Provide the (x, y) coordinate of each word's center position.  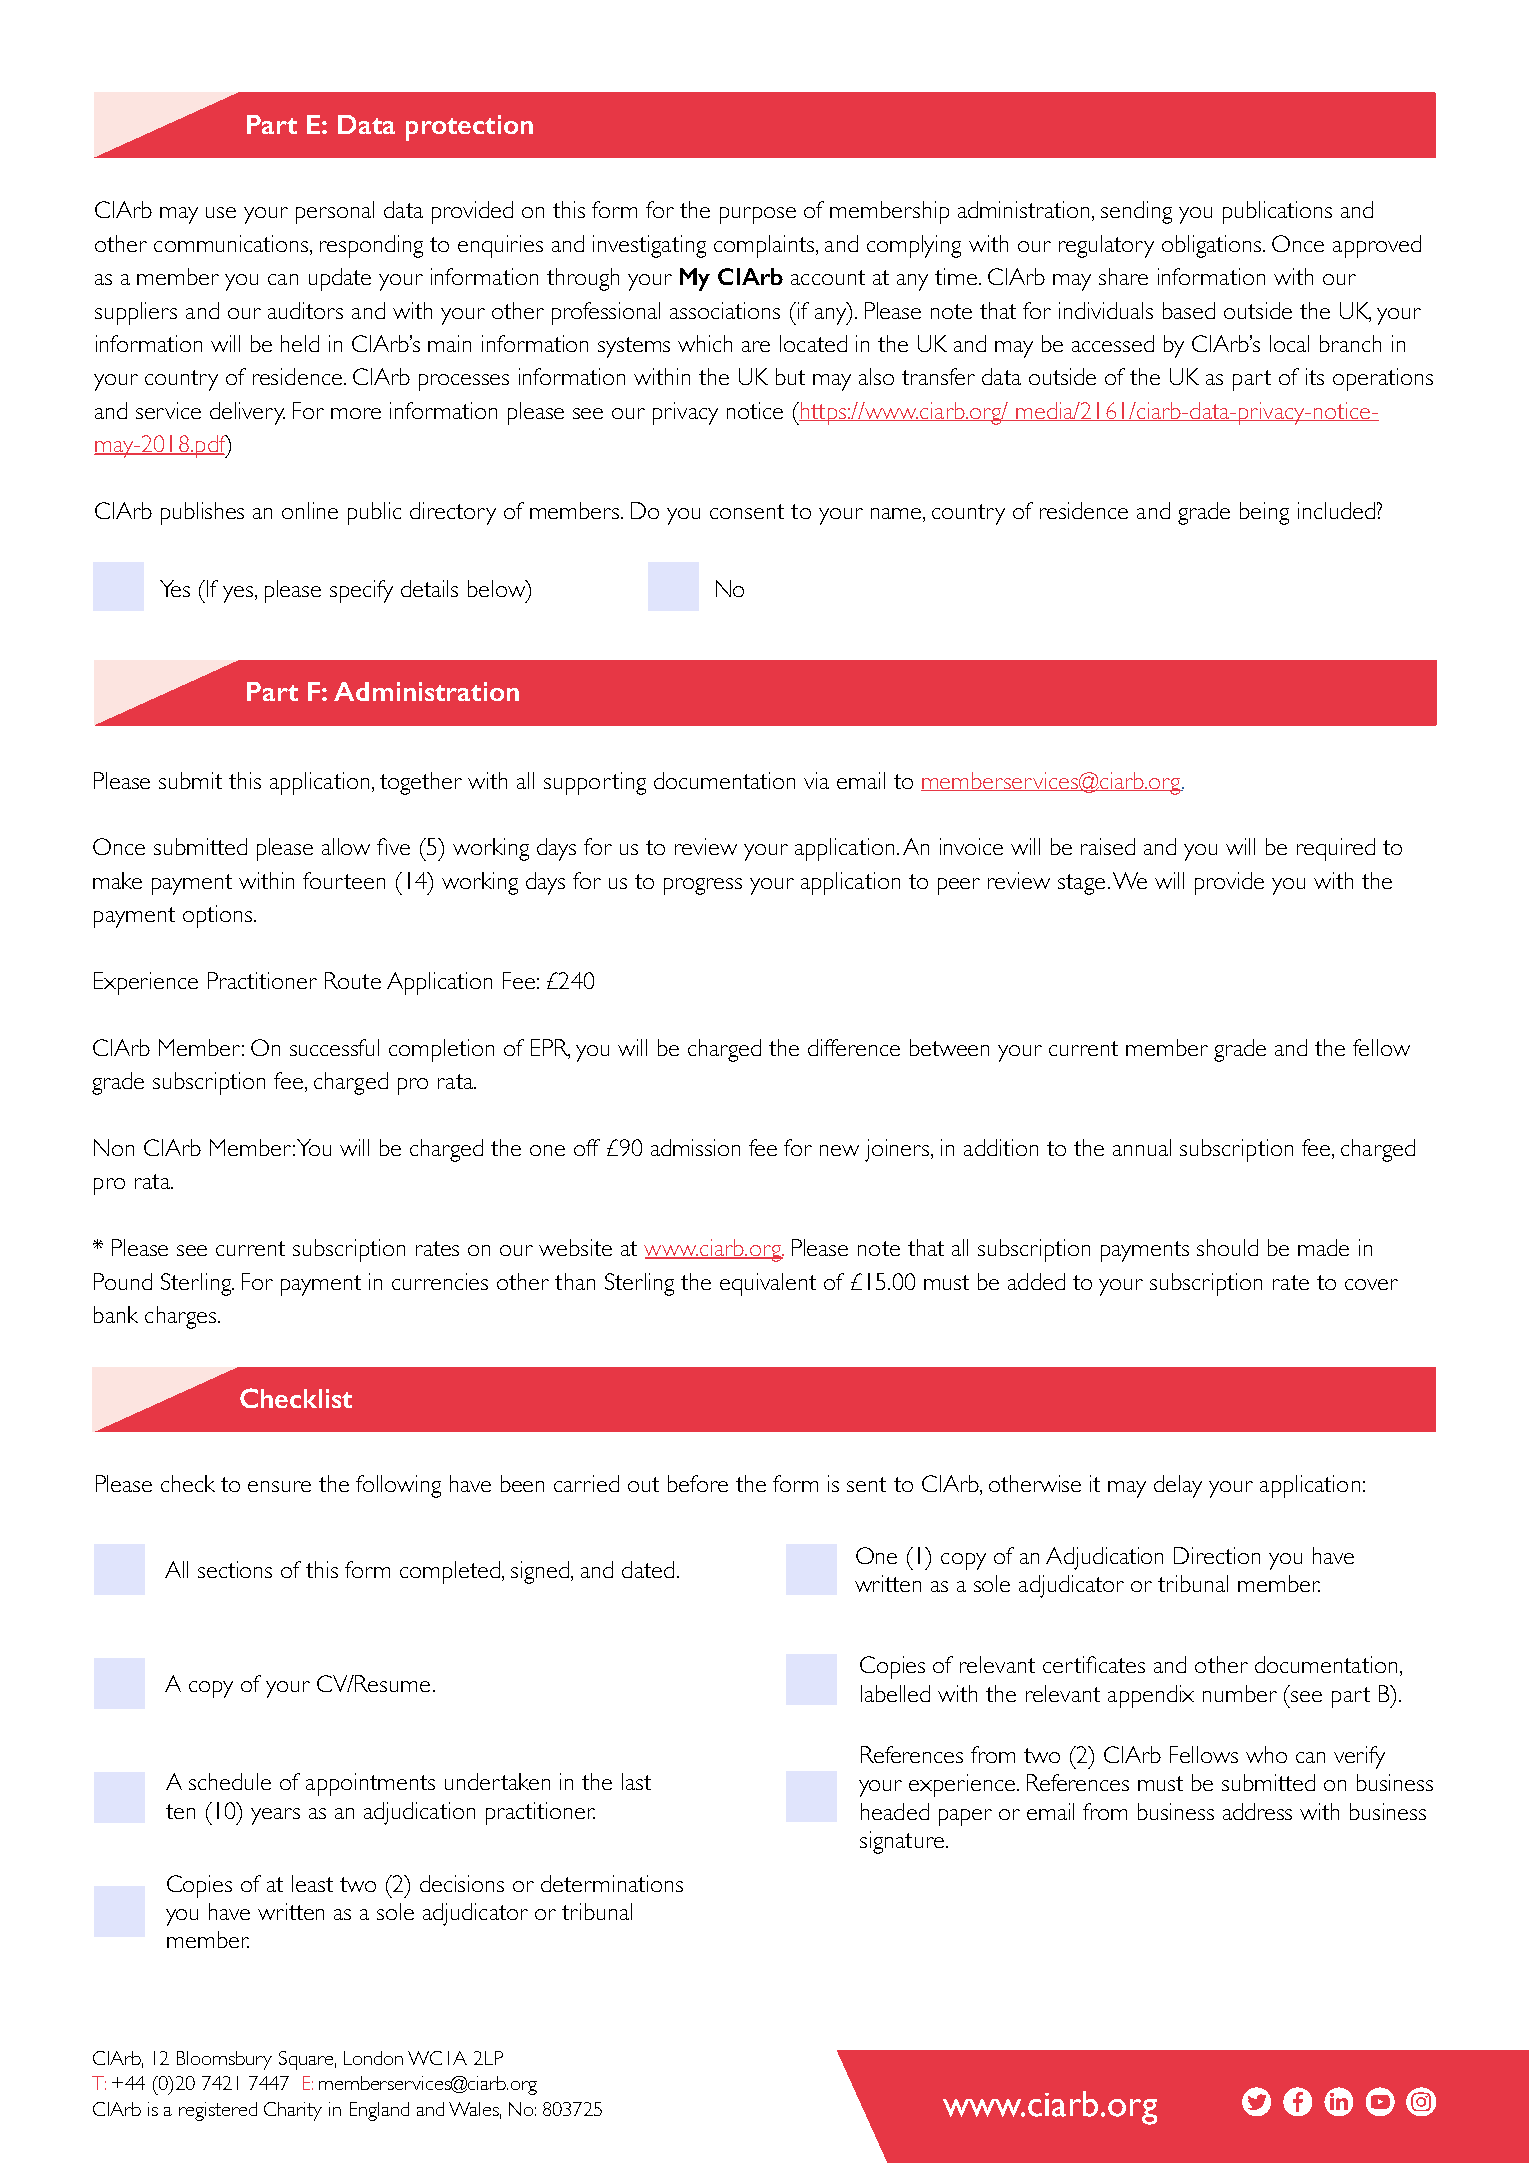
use (221, 212)
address (1257, 1811)
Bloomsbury (224, 2060)
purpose (758, 215)
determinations (612, 1883)
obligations (1213, 246)
